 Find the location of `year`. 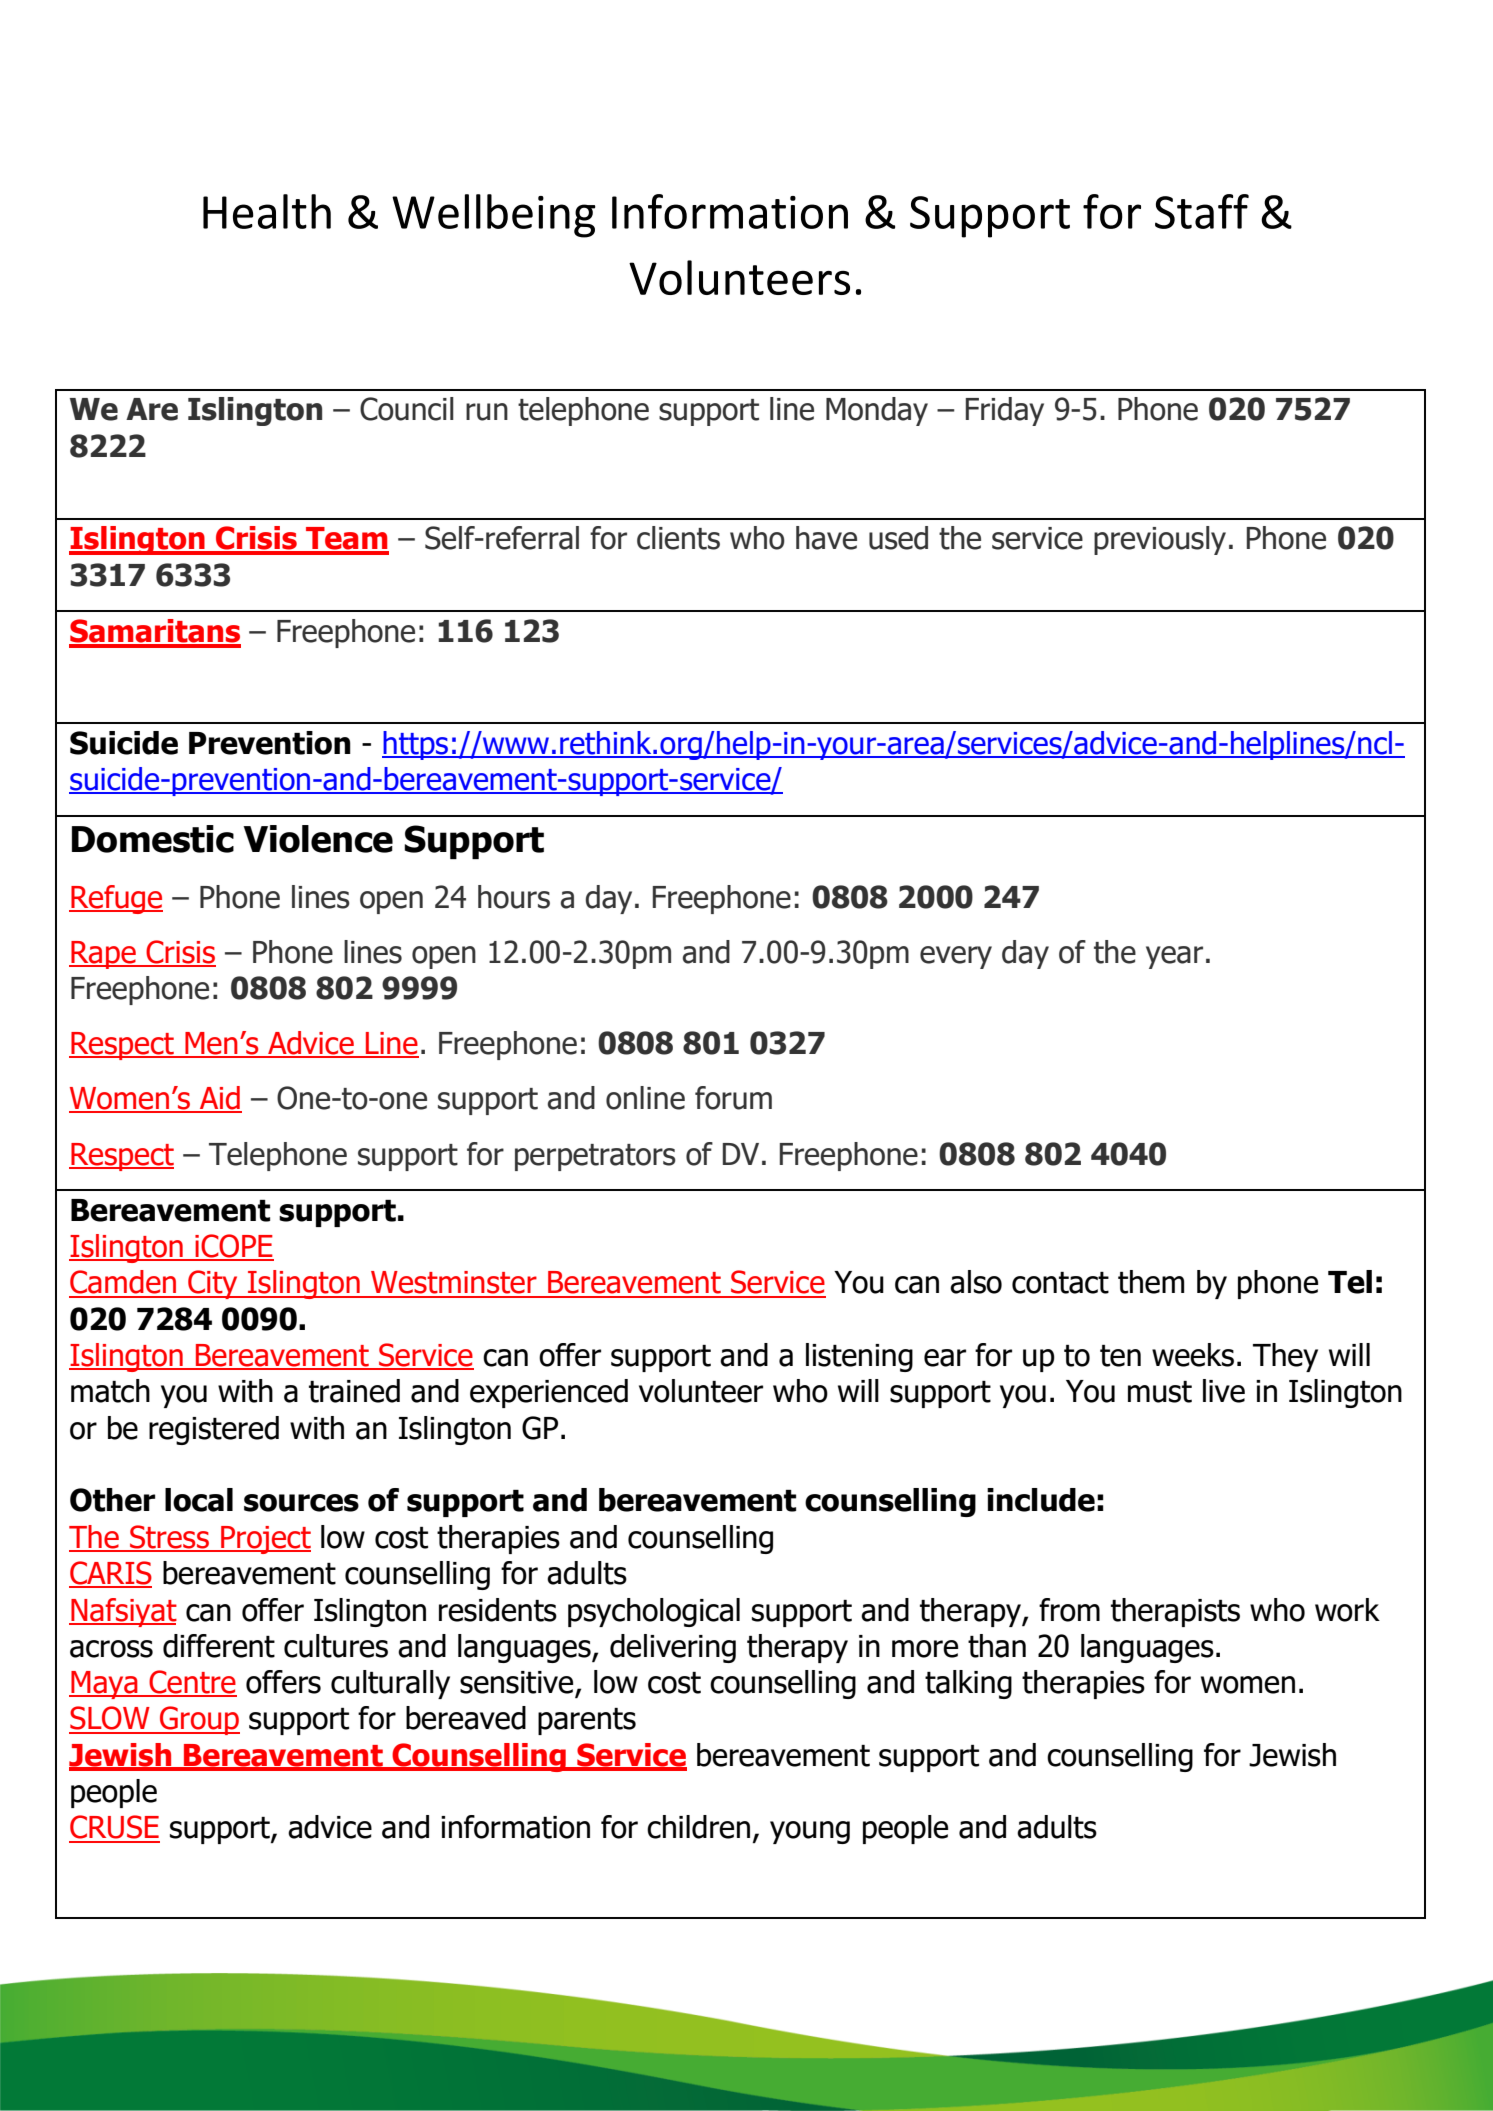

year is located at coordinates (1174, 957).
